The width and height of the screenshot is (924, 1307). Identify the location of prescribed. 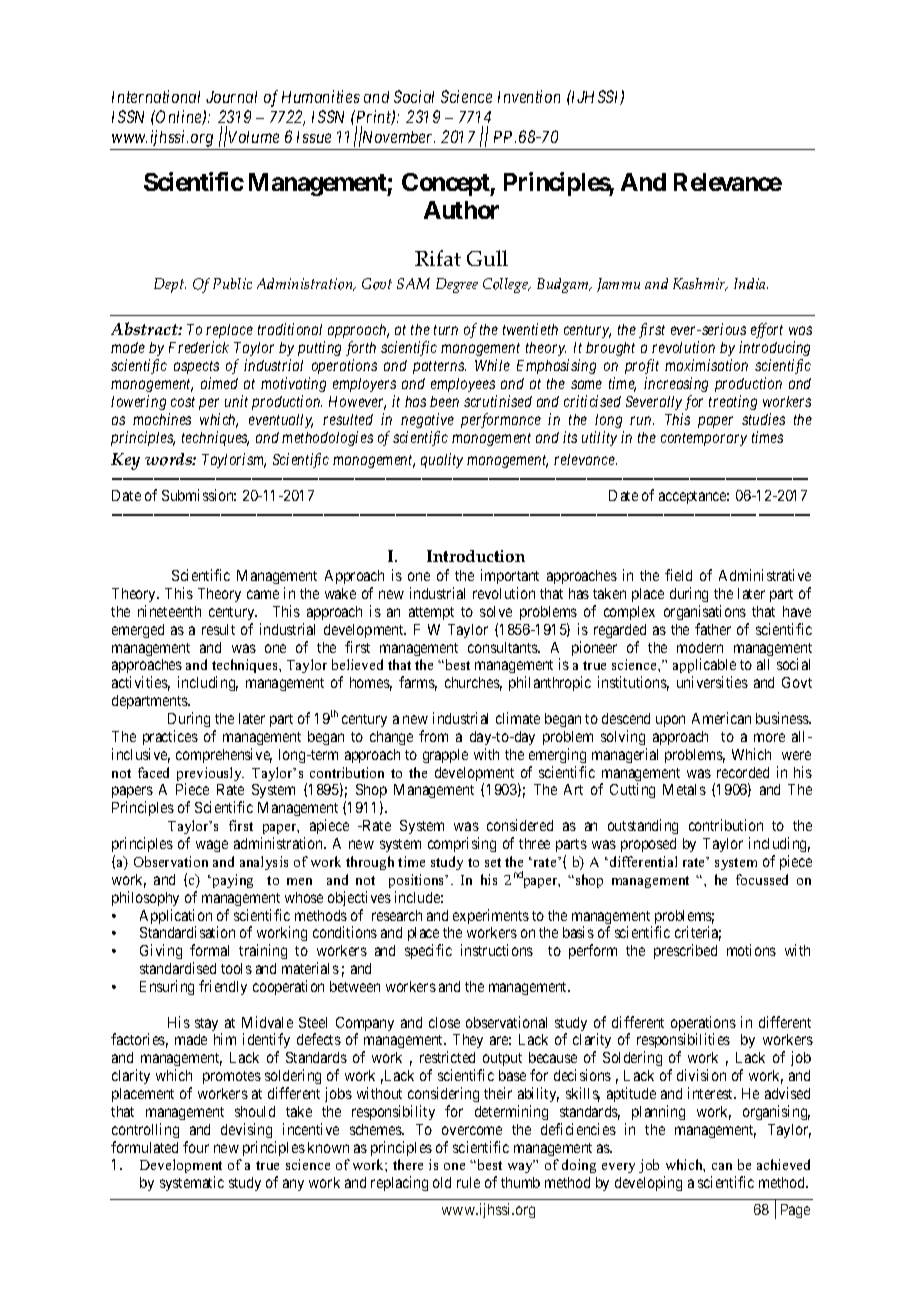
(685, 951).
